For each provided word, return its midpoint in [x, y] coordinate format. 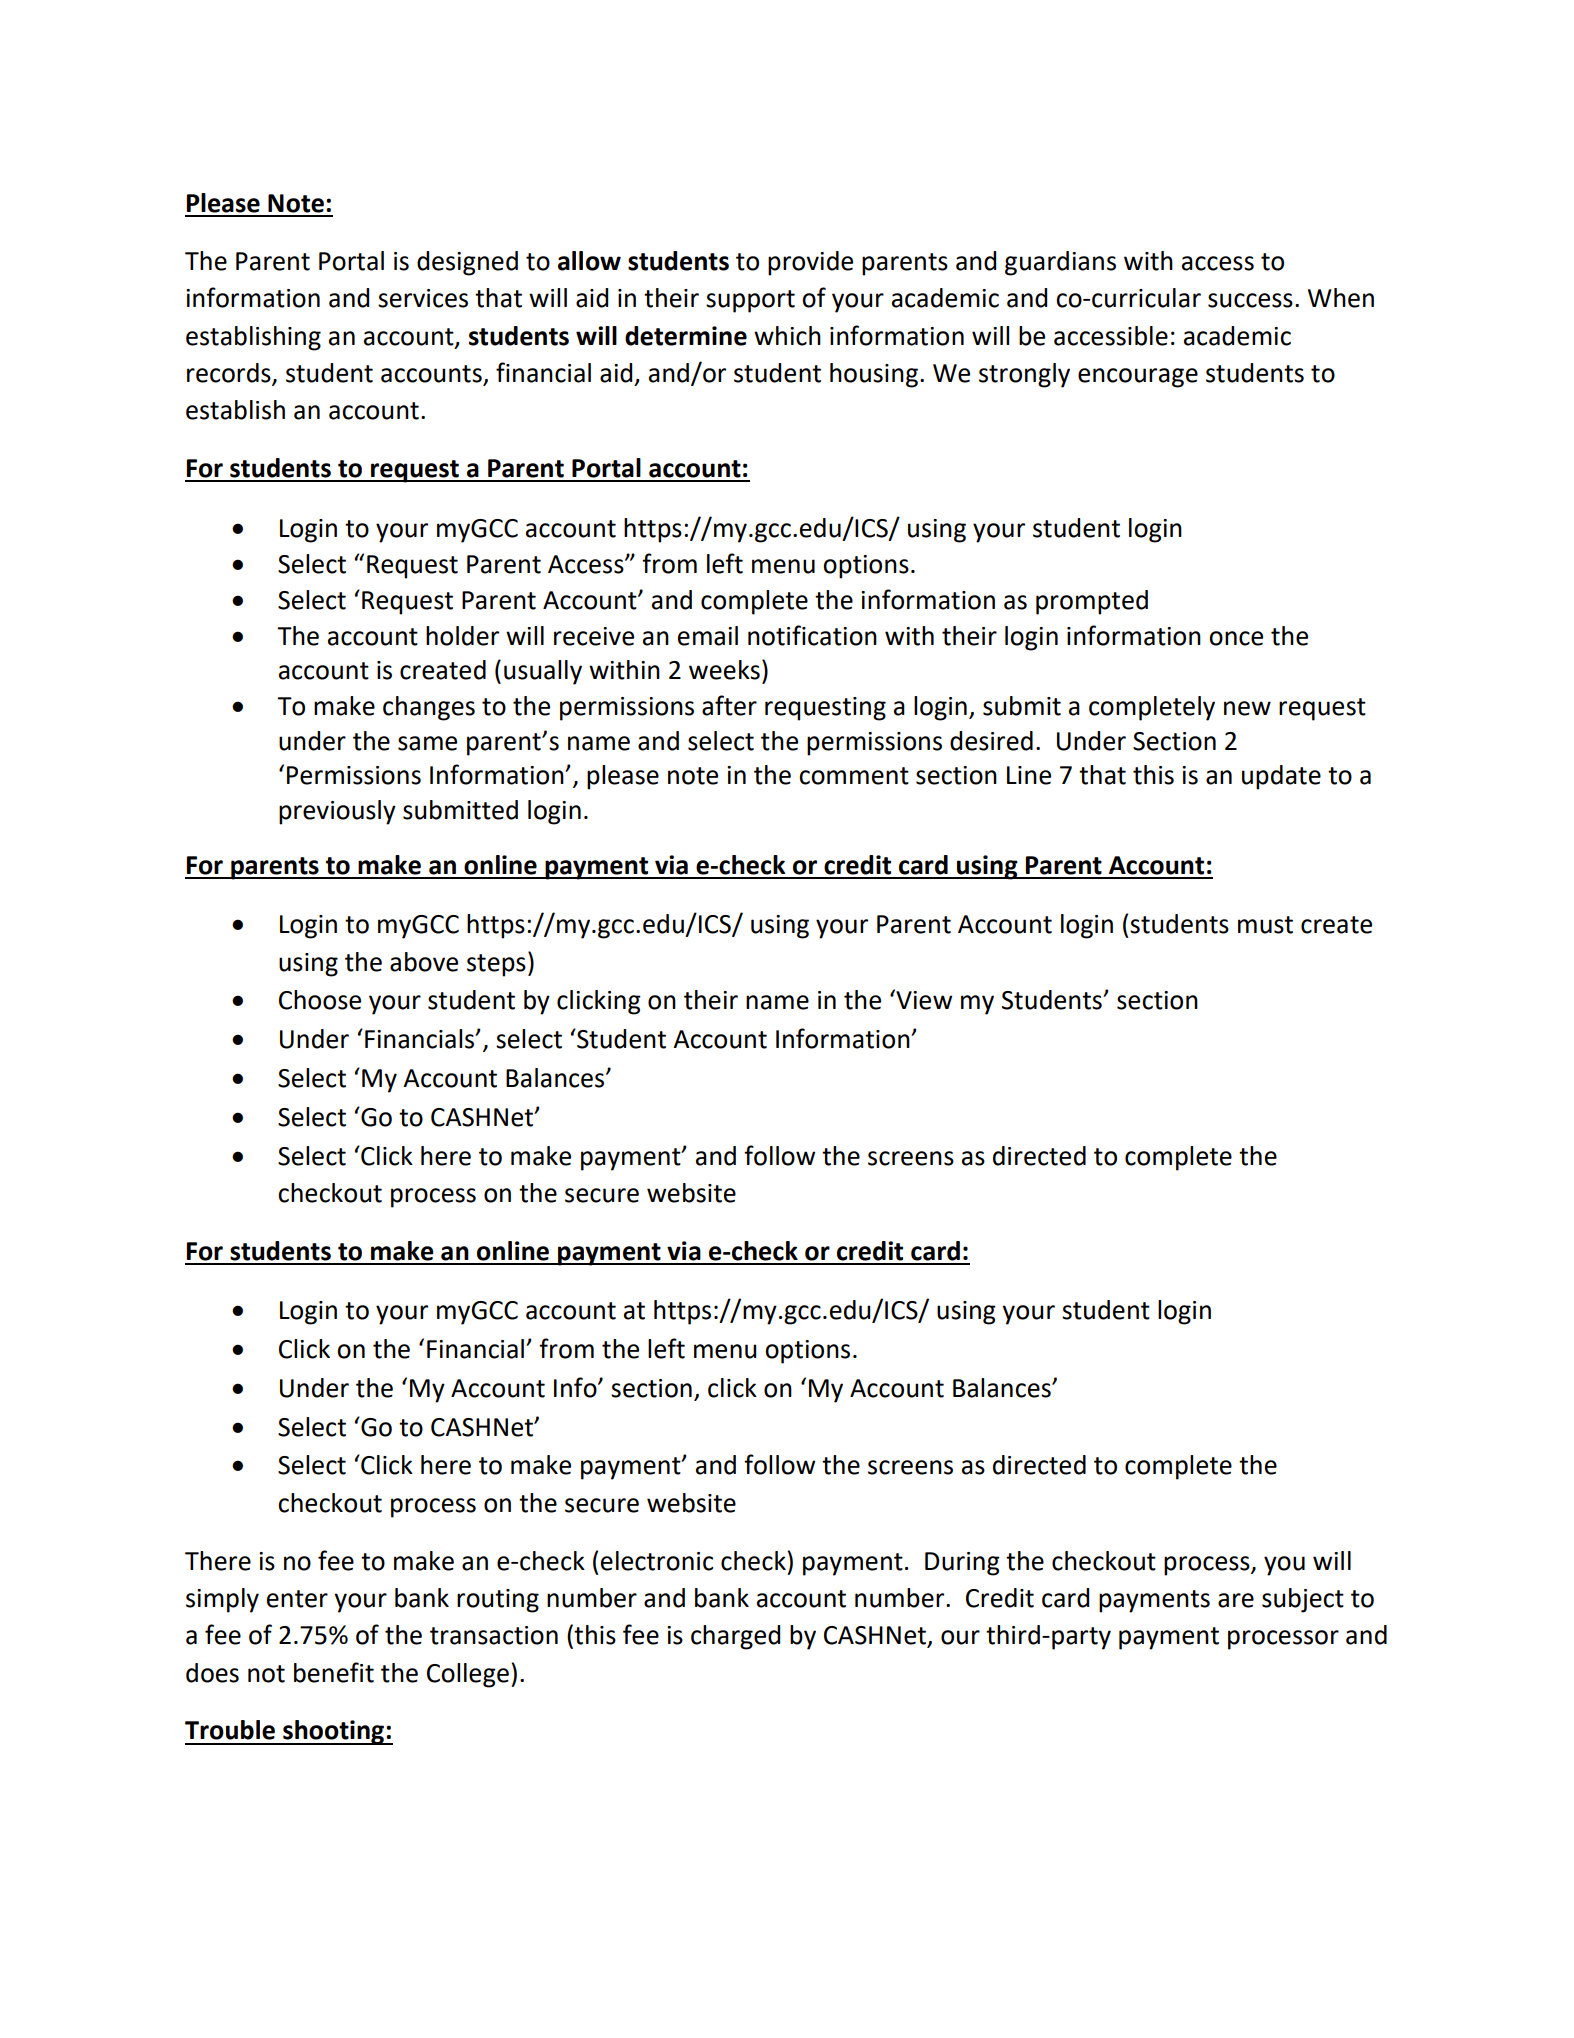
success [1250, 300]
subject [1303, 1600]
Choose [320, 1000]
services [423, 298]
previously [337, 812]
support [750, 301]
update [1281, 777]
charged [735, 1637]
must [1265, 925]
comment [854, 776]
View [923, 999]
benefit [334, 1672]
